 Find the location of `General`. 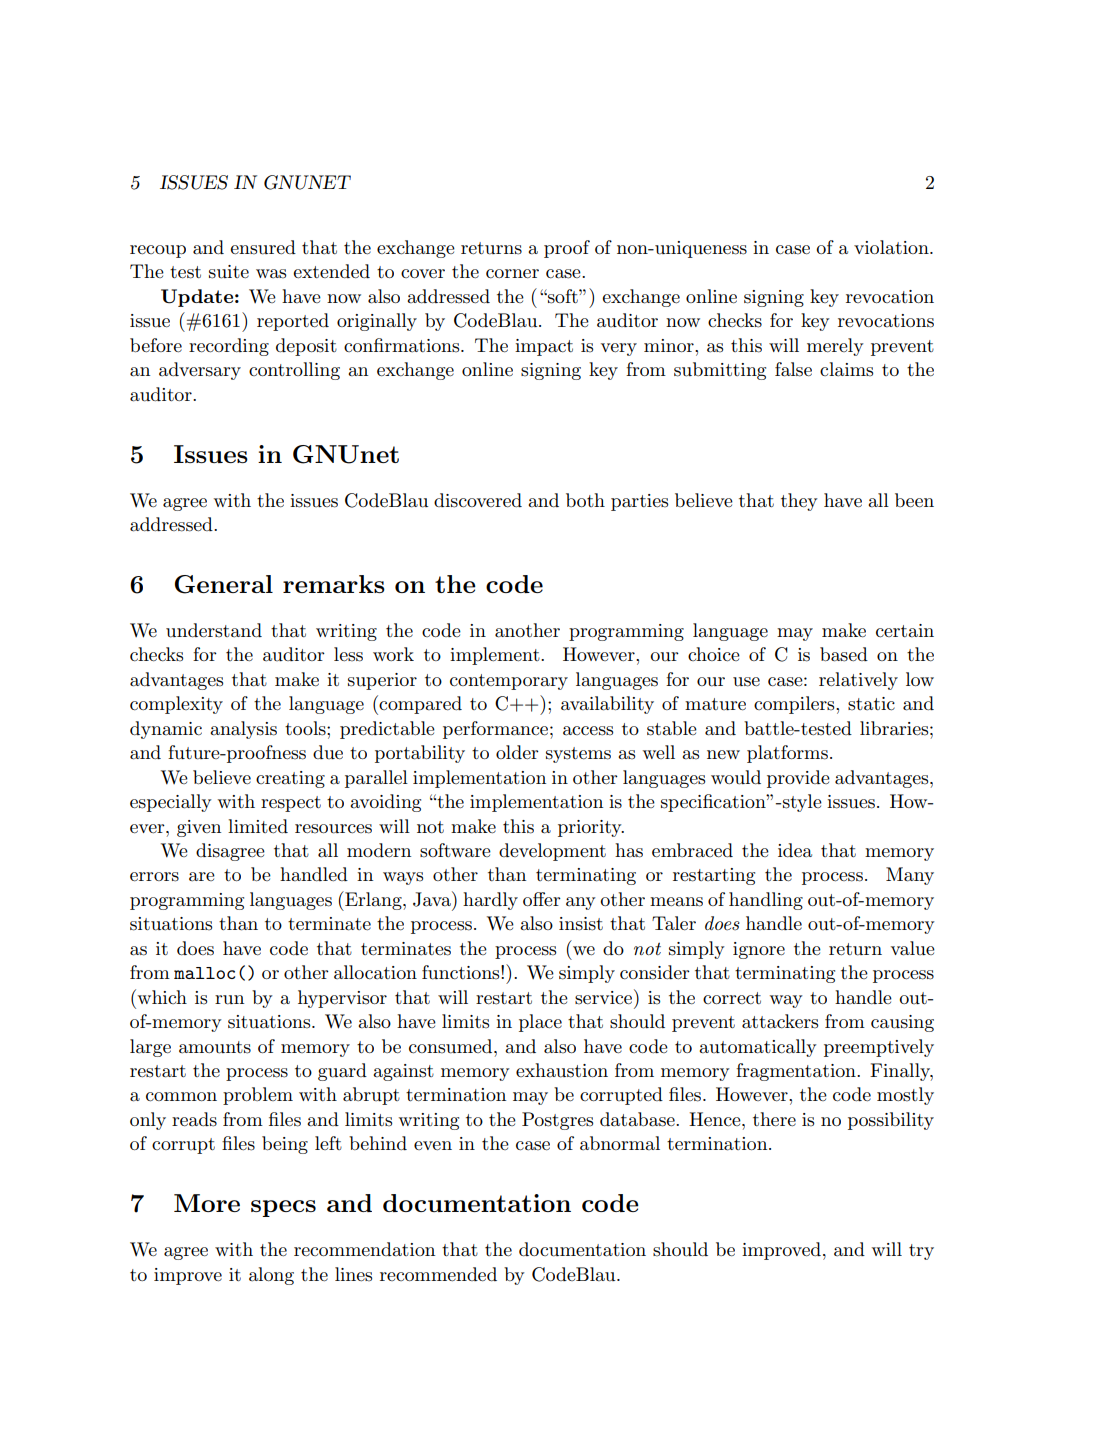

General is located at coordinates (224, 584).
